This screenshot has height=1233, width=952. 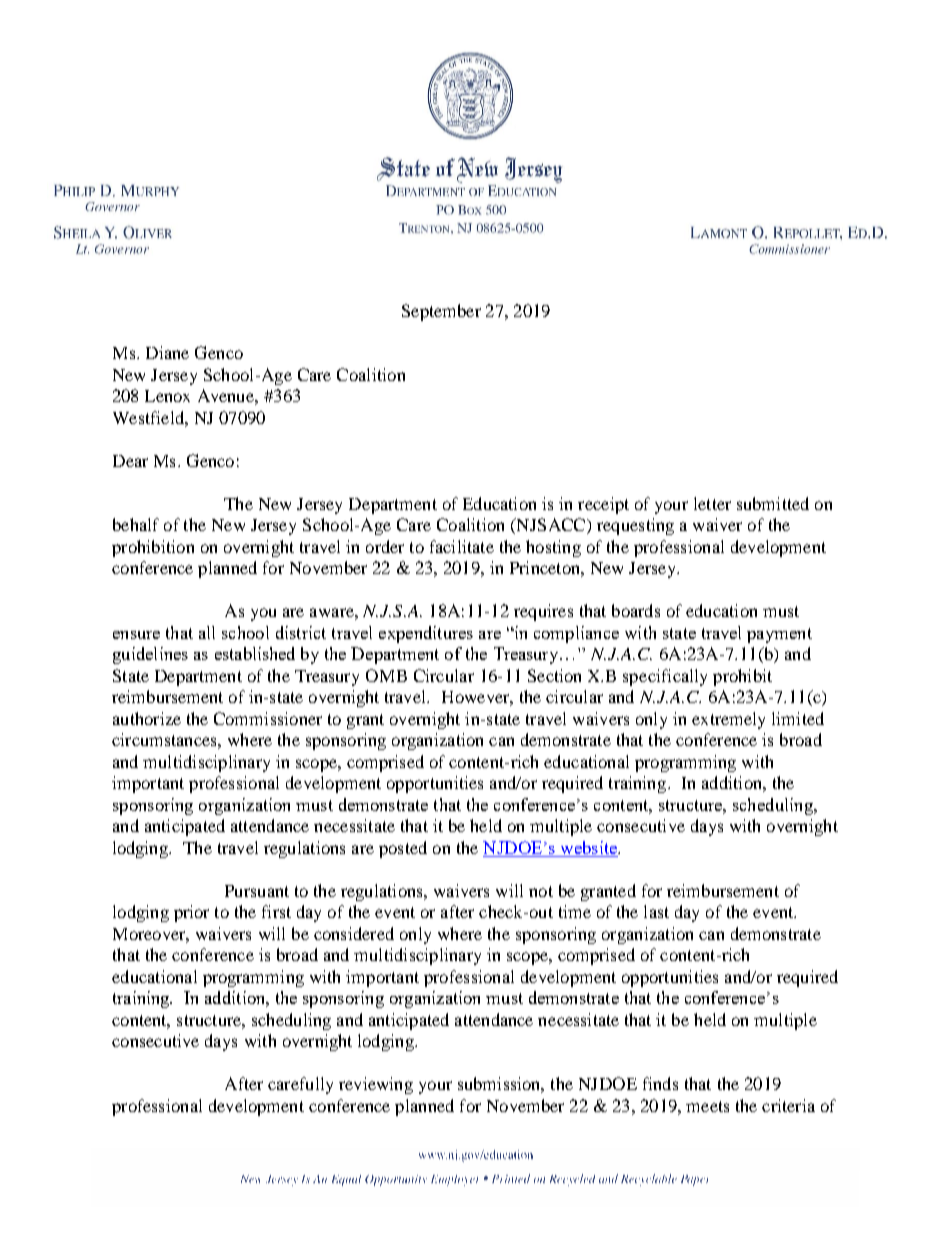 What do you see at coordinates (728, 720) in the screenshot?
I see `extremely` at bounding box center [728, 720].
